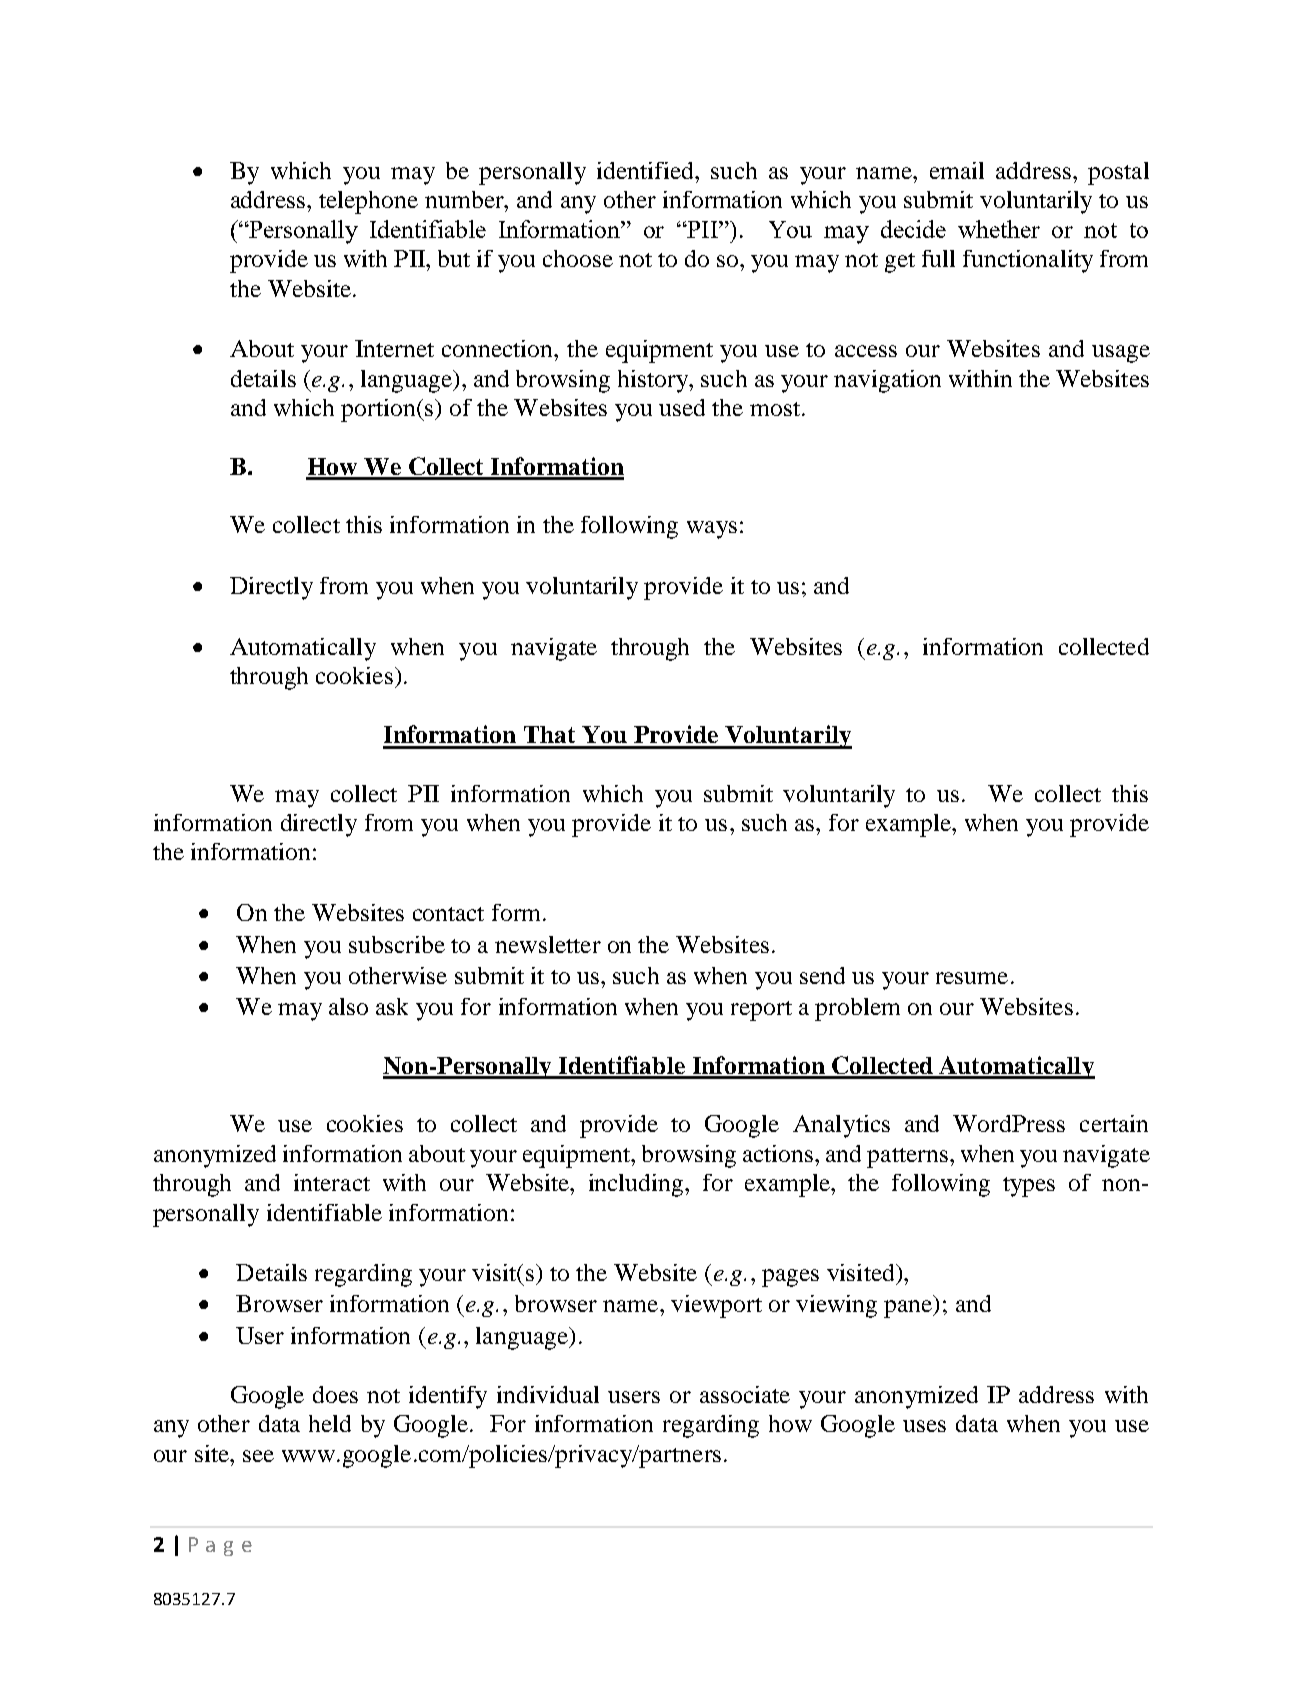 The height and width of the document is (1687, 1303). What do you see at coordinates (348, 1006) in the document?
I see `also` at bounding box center [348, 1006].
